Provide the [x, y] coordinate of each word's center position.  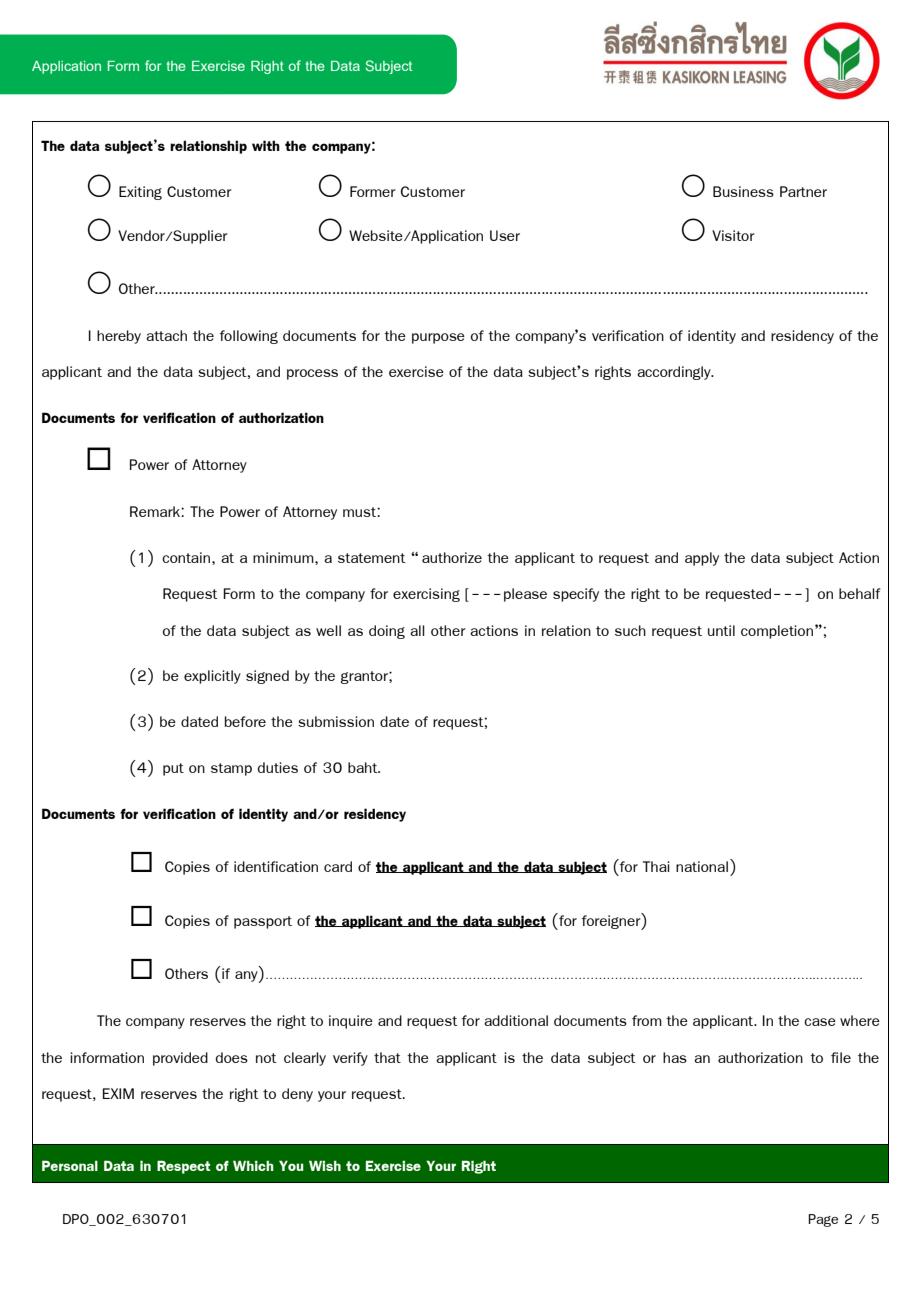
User [505, 235]
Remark [156, 511]
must [360, 512]
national [702, 866]
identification [276, 866]
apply [702, 559]
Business [743, 191]
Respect [184, 1167]
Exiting [140, 193]
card [338, 866]
